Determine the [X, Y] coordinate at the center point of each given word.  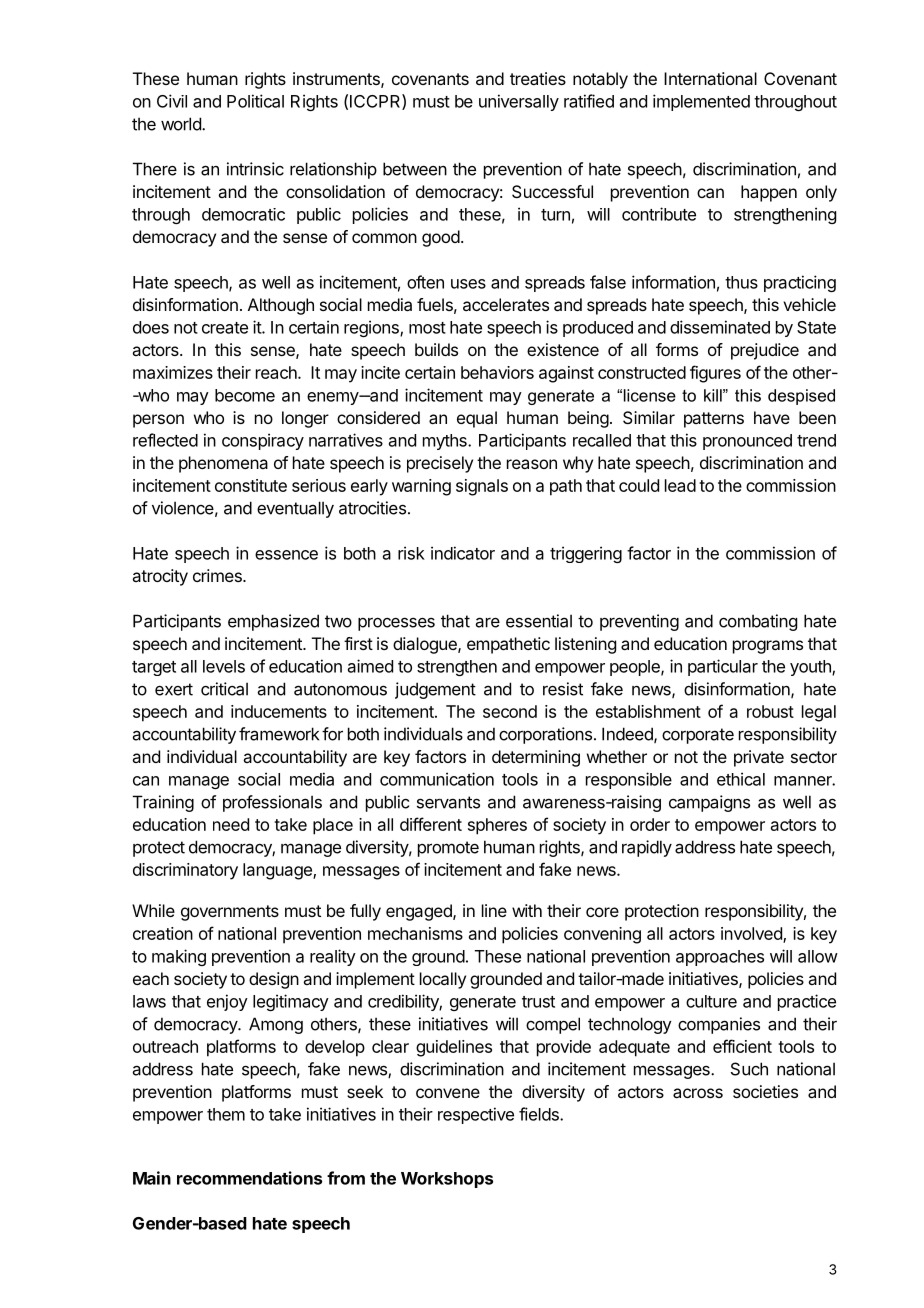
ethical [741, 779]
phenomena [223, 464]
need [231, 824]
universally [519, 102]
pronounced [747, 442]
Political [255, 101]
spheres [497, 826]
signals [482, 487]
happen [769, 193]
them [226, 1114]
